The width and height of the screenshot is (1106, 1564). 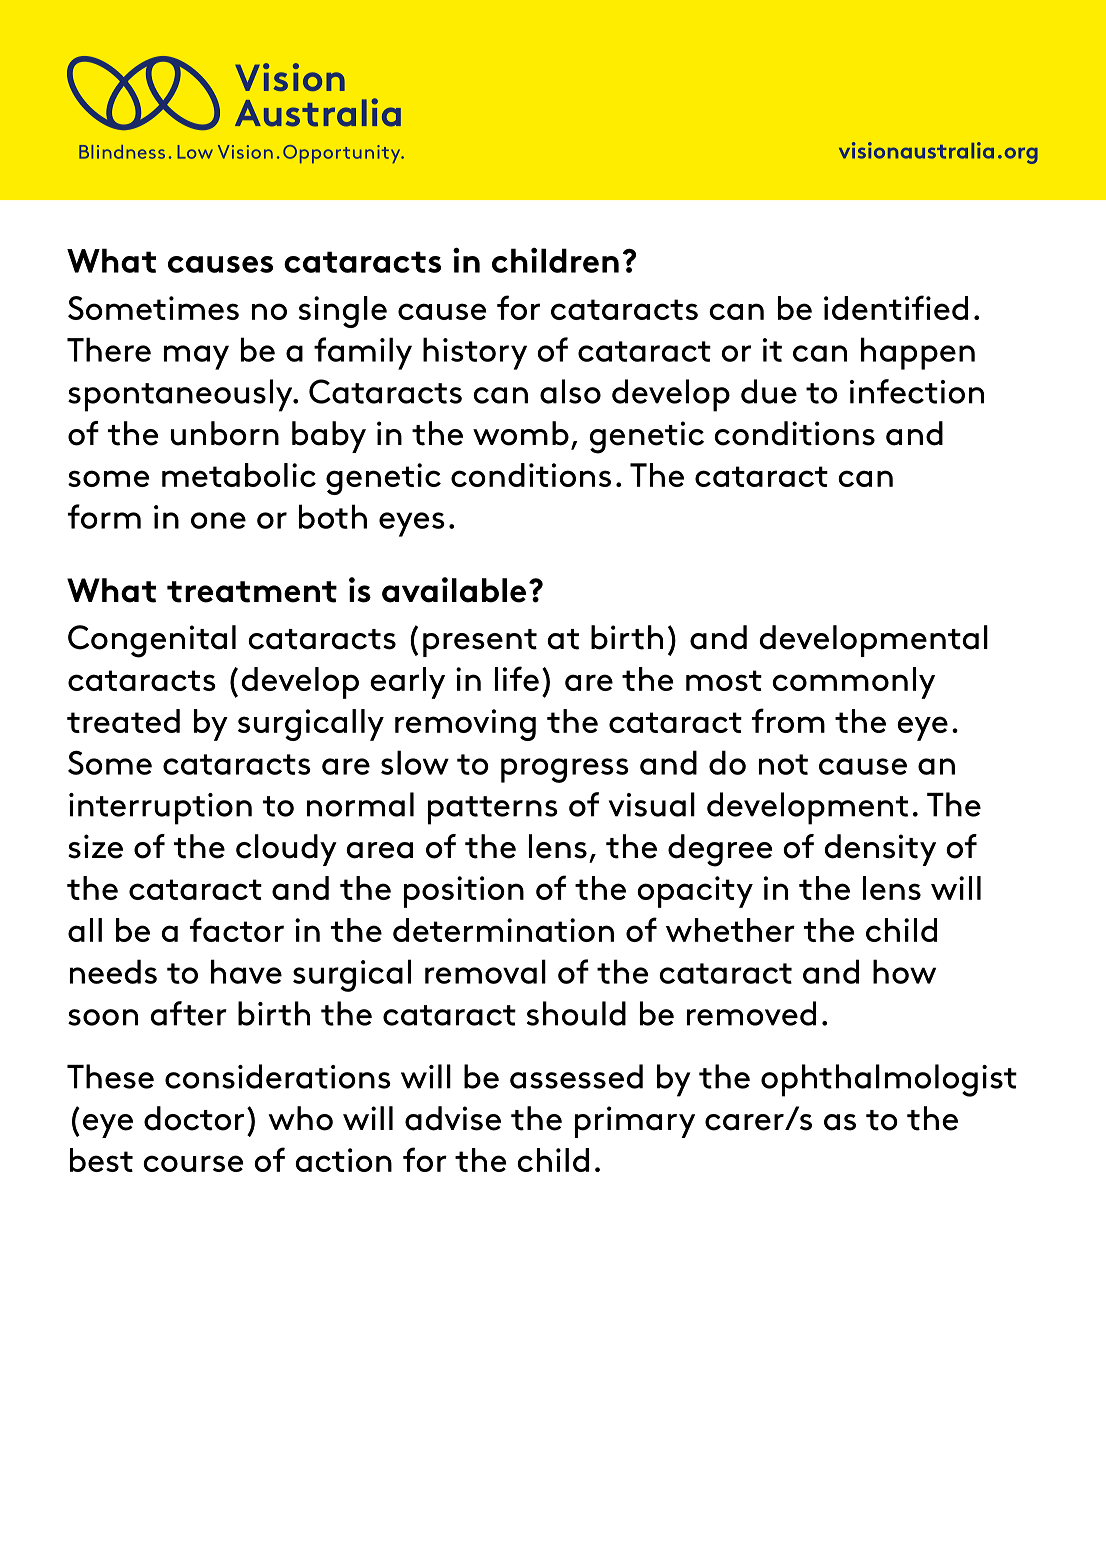 I want to click on history, so click(x=475, y=353).
